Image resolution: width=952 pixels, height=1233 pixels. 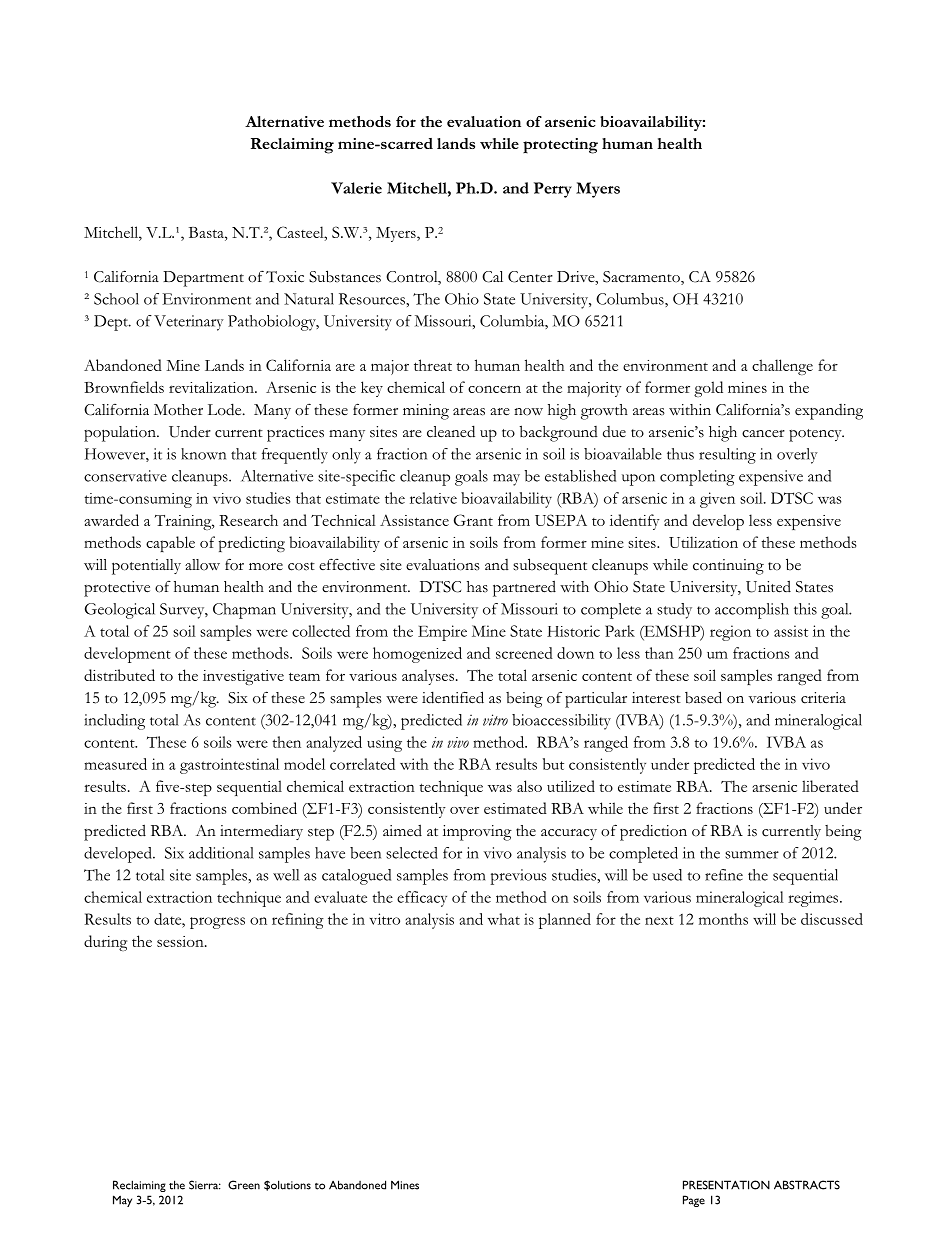 What do you see at coordinates (453, 697) in the screenshot?
I see `identified` at bounding box center [453, 697].
